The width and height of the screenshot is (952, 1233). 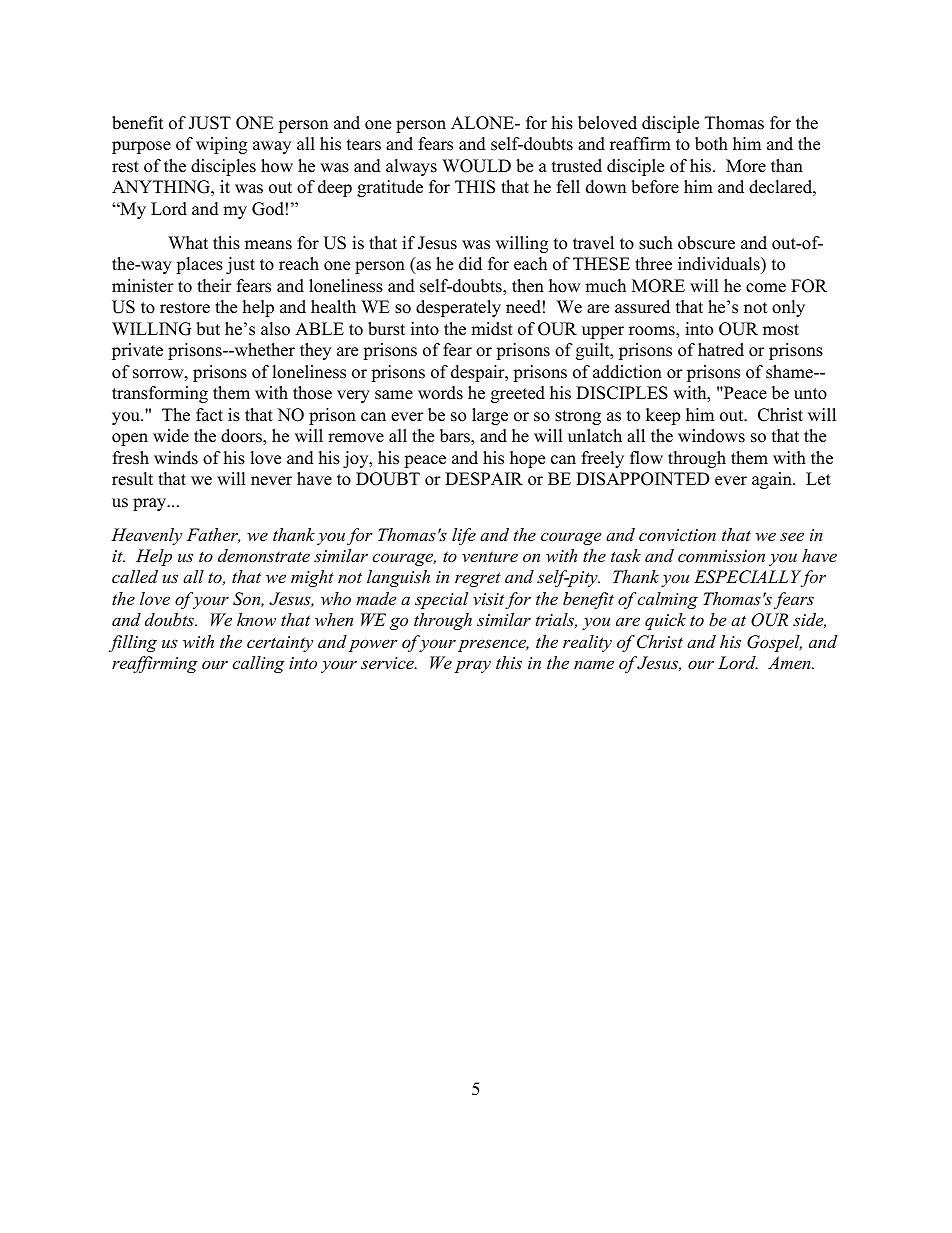 I want to click on Father, so click(x=213, y=535).
